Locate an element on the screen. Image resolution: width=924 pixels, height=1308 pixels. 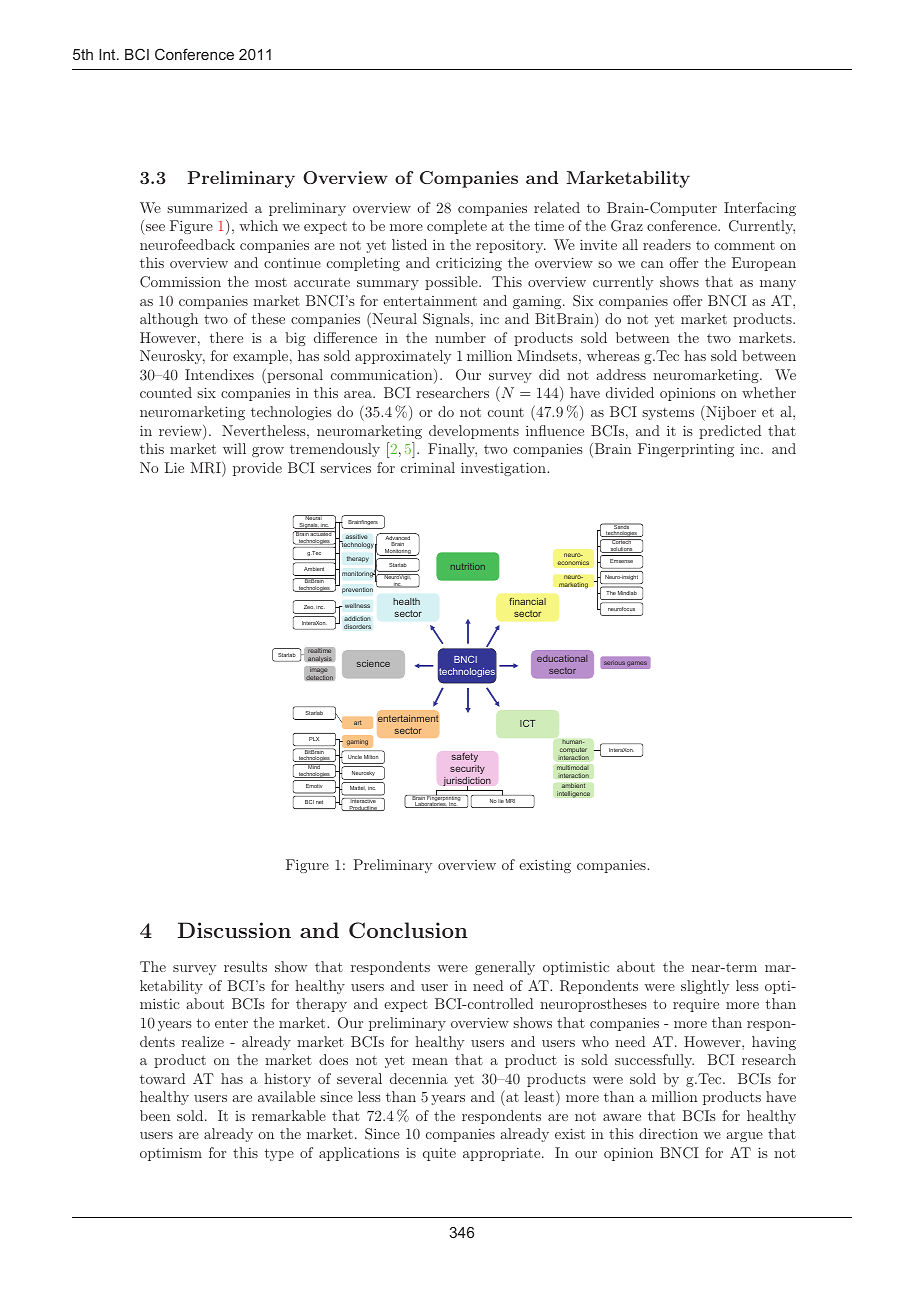
predicted is located at coordinates (730, 432).
